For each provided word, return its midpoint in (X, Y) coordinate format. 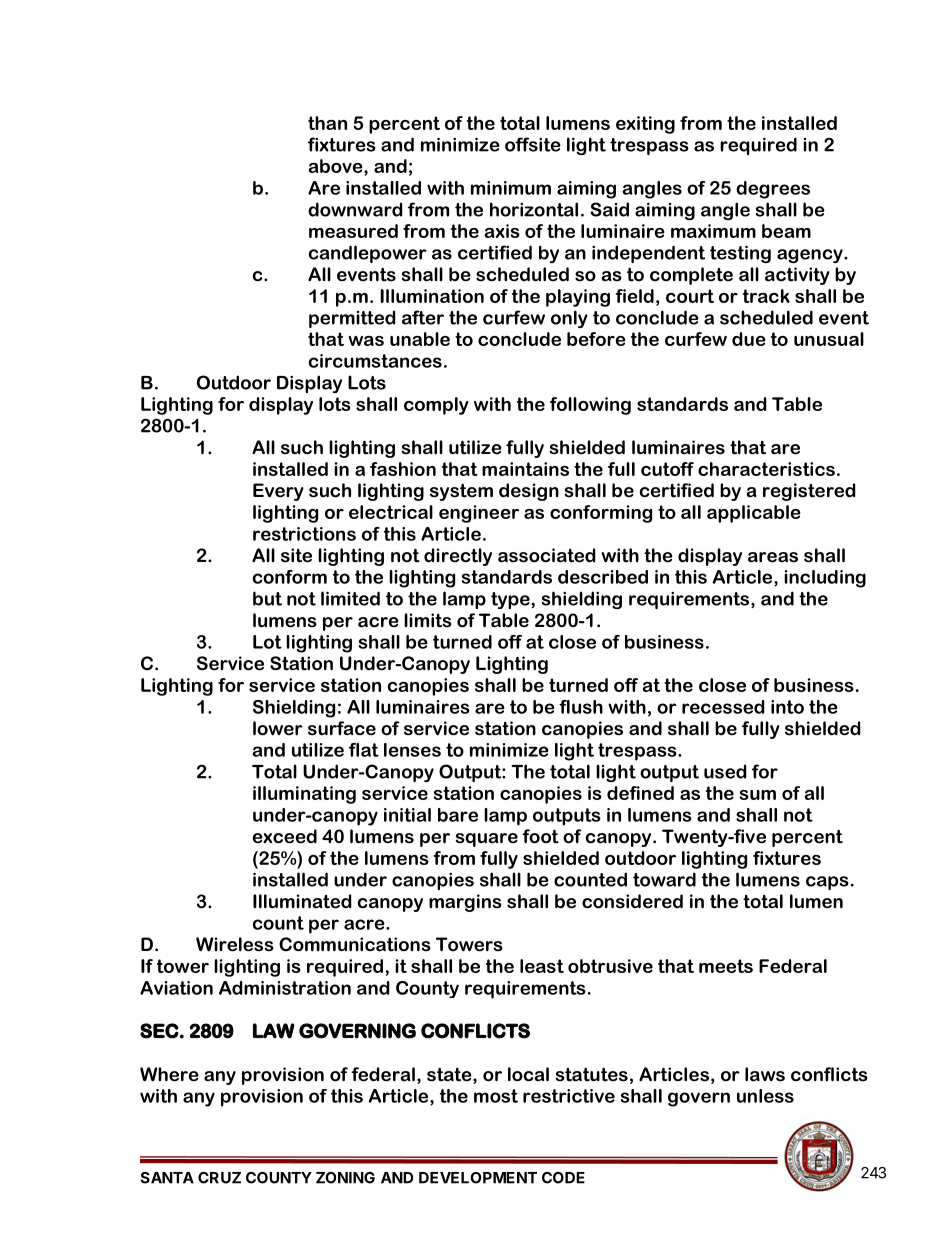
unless (765, 1096)
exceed (285, 836)
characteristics (766, 469)
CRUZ (219, 1178)
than (327, 123)
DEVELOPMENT (478, 1178)
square (487, 840)
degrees (773, 190)
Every (278, 492)
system (461, 492)
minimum (511, 188)
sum (758, 795)
